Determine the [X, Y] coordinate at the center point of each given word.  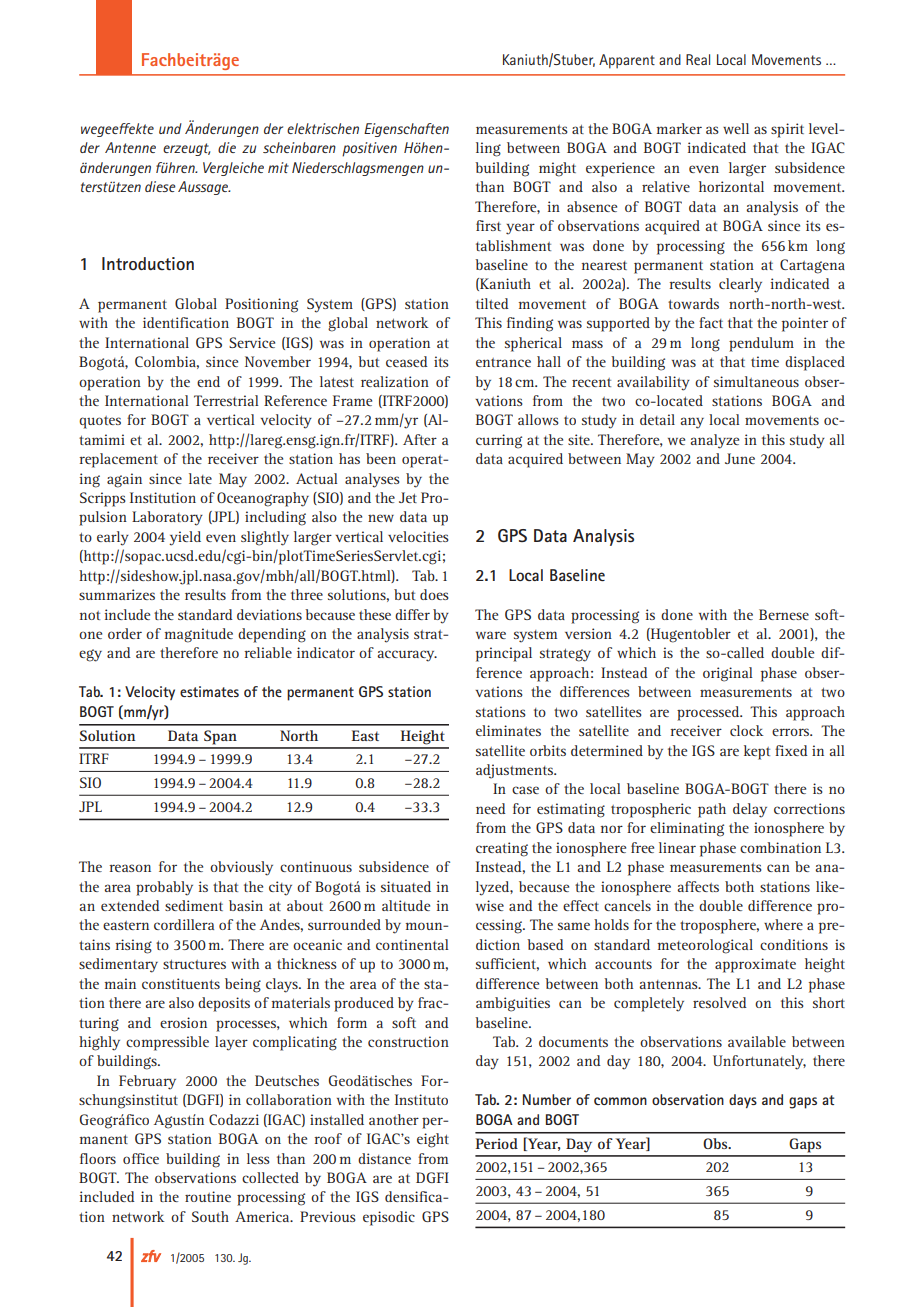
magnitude [199, 635]
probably [164, 888]
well [736, 128]
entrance [503, 362]
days [743, 1101]
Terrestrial [226, 400]
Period [497, 1143]
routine [208, 1196]
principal [504, 654]
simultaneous [756, 381]
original [728, 674]
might [557, 169]
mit [278, 167]
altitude [406, 905]
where [783, 924]
